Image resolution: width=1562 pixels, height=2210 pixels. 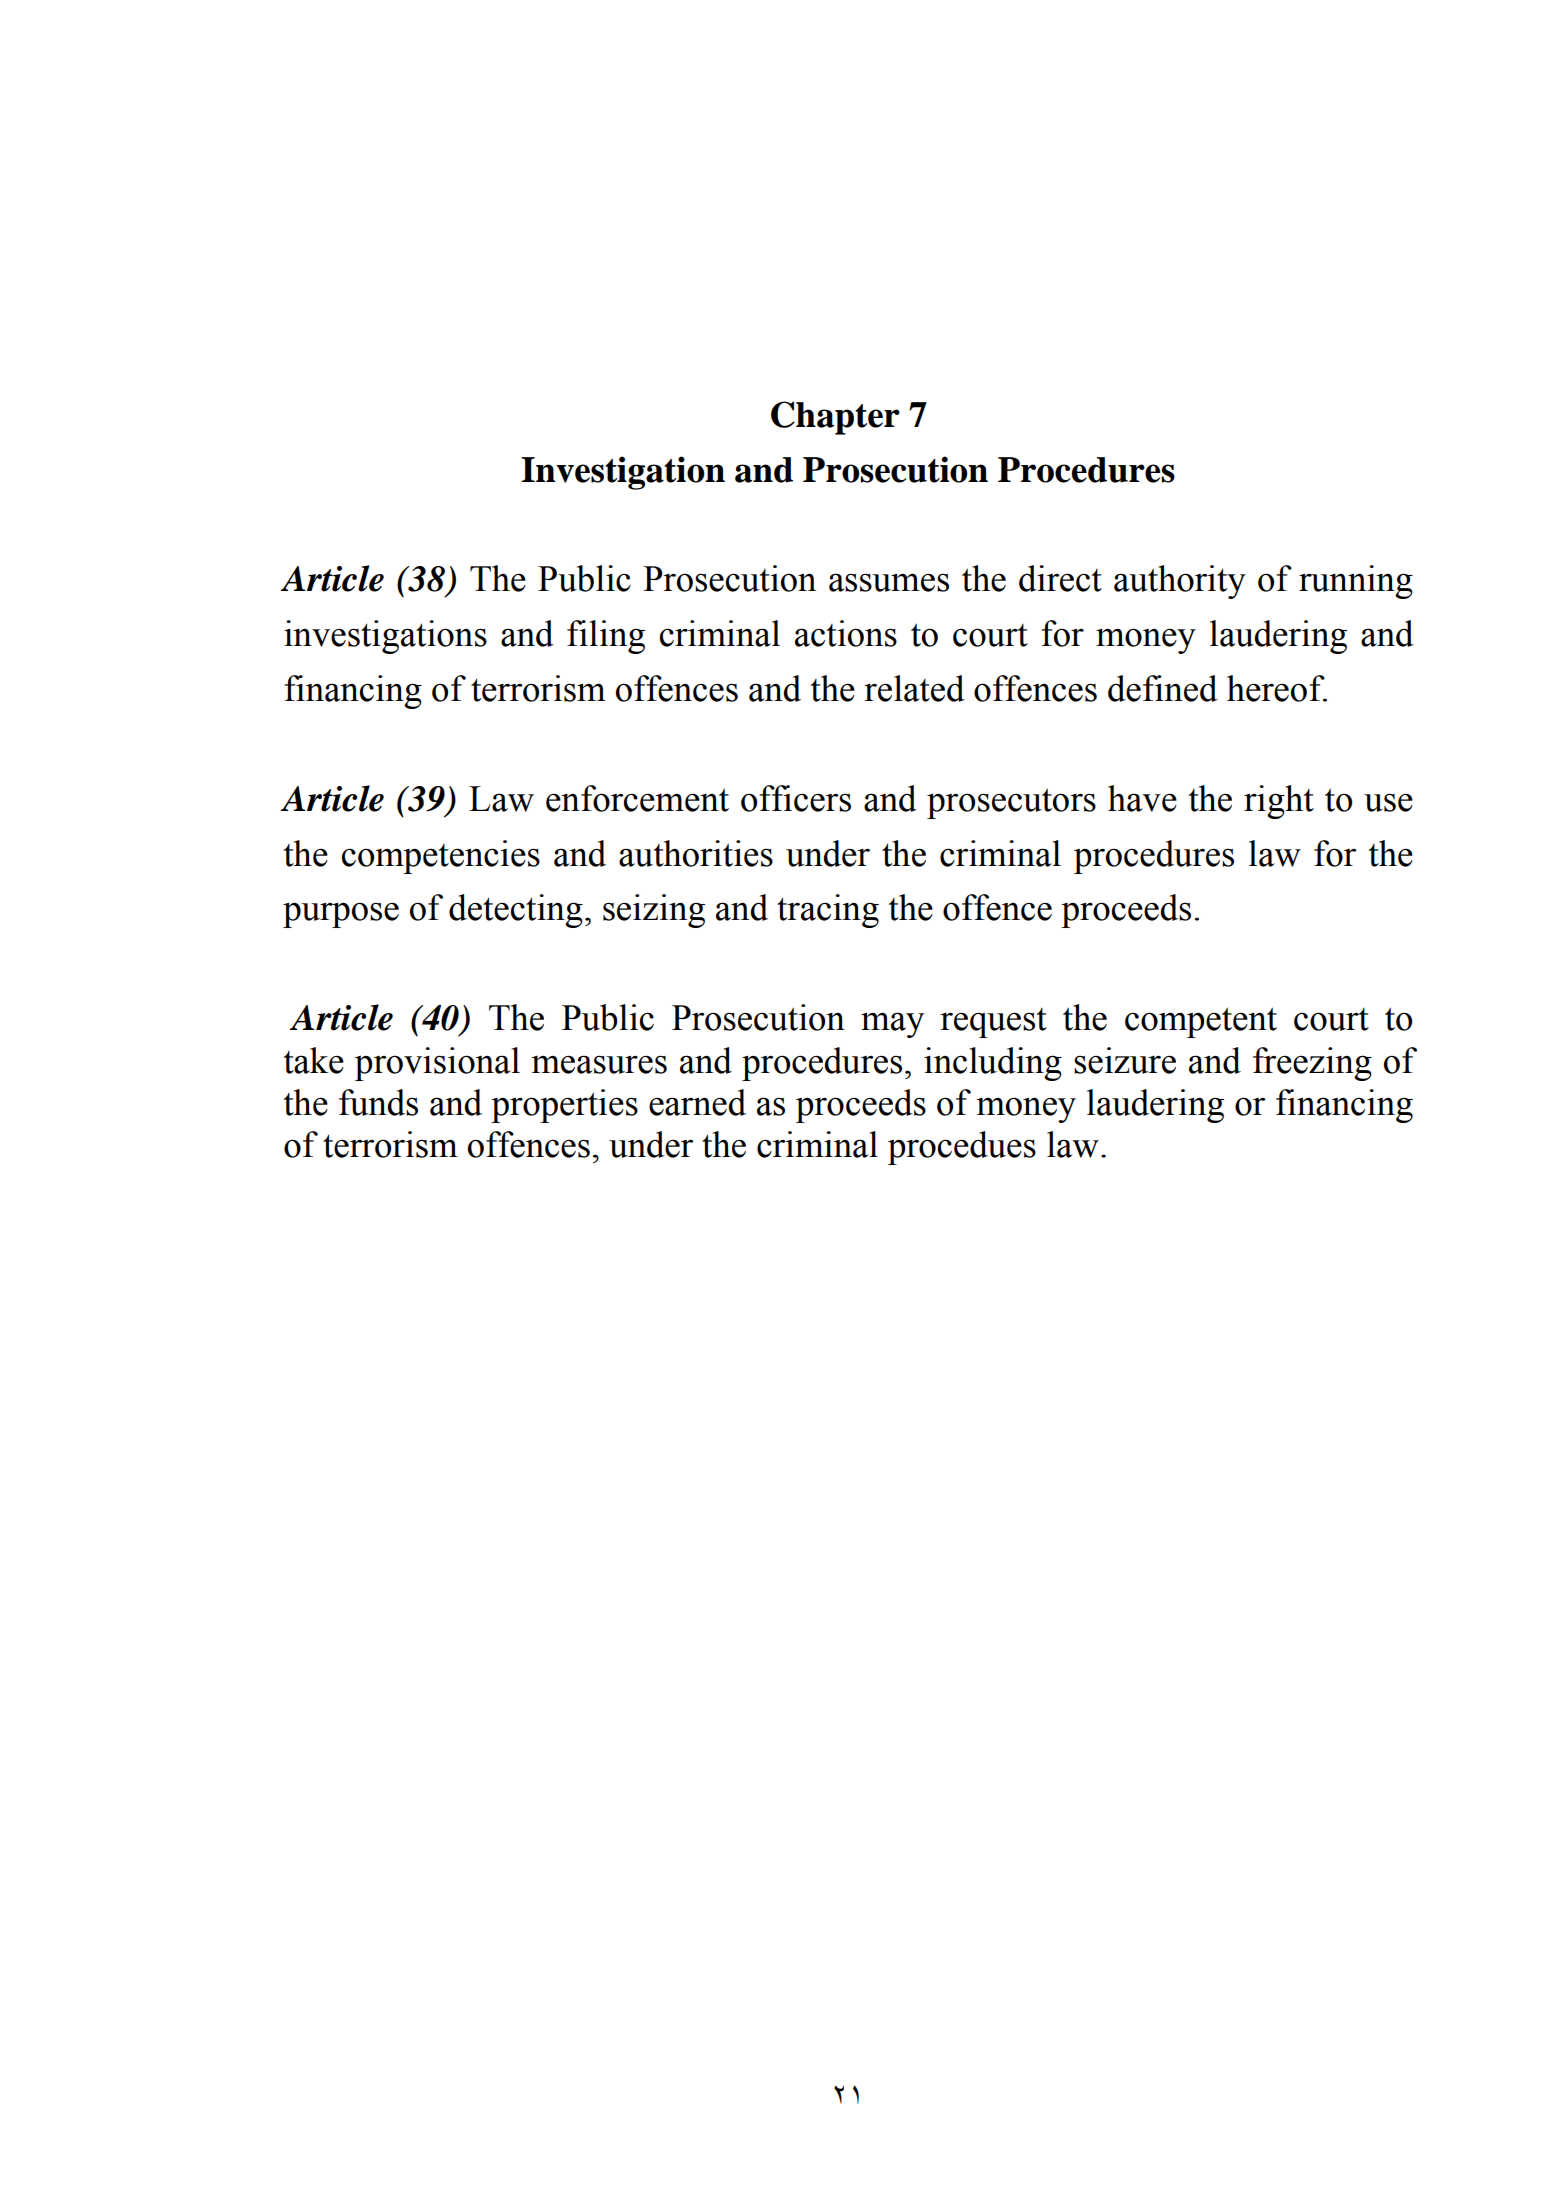 What do you see at coordinates (441, 857) in the screenshot?
I see `competencies` at bounding box center [441, 857].
